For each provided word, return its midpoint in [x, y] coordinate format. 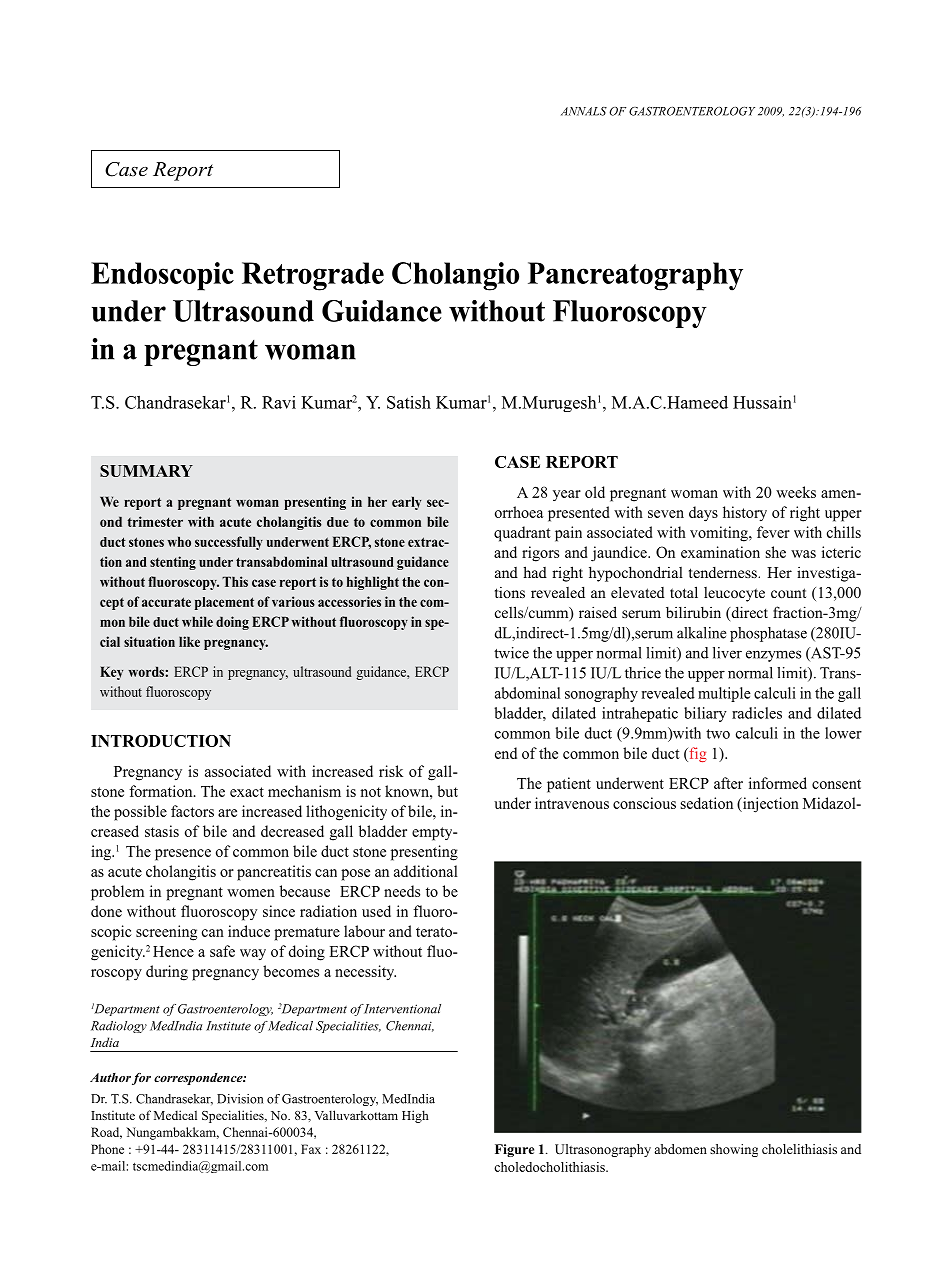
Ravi [279, 402]
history [745, 514]
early [406, 503]
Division [240, 1099]
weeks [796, 492]
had [535, 572]
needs [402, 891]
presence [183, 855]
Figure [514, 1150]
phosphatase [768, 634]
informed [778, 783]
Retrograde [313, 276]
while [197, 621]
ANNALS [584, 111]
